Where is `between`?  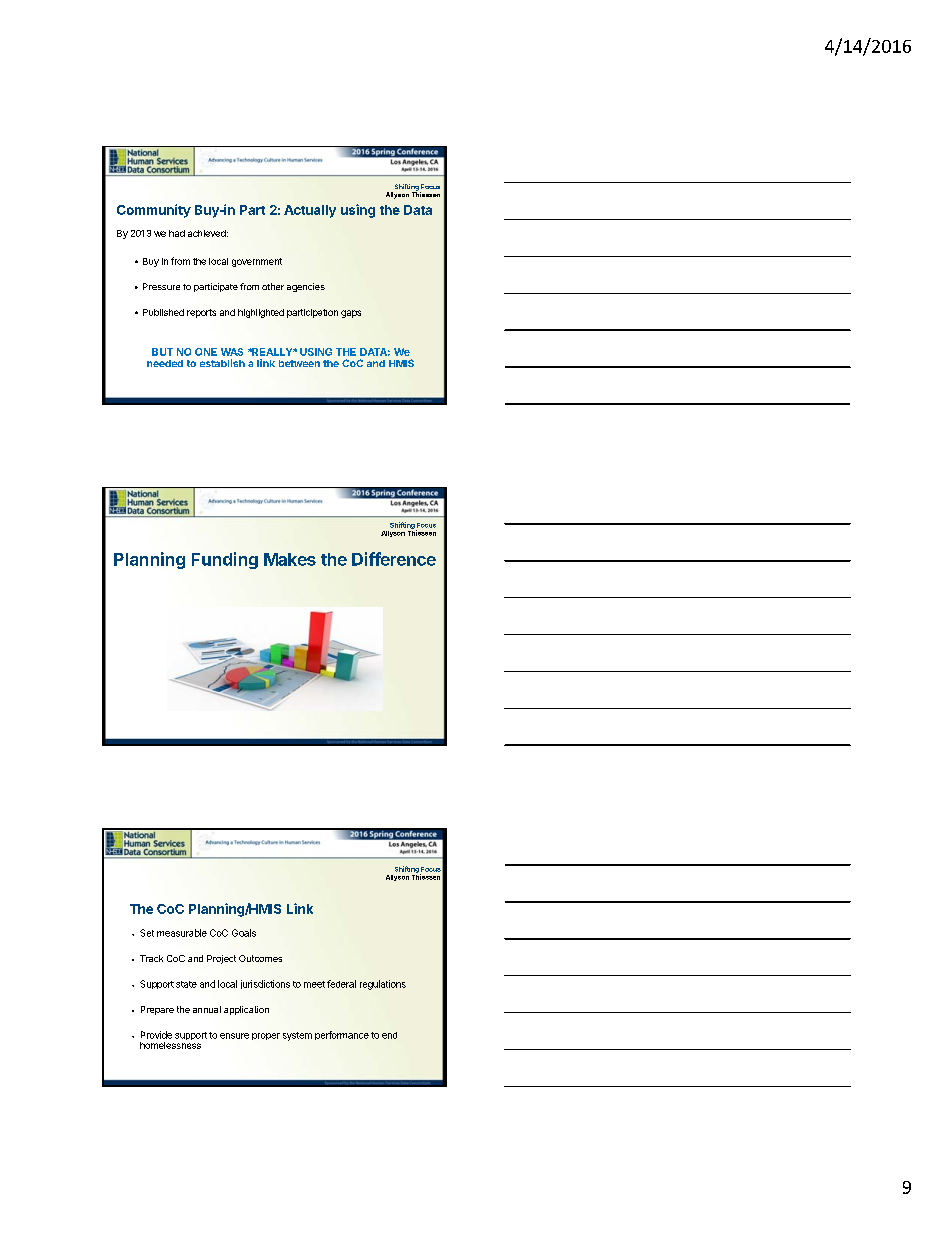 between is located at coordinates (299, 363).
